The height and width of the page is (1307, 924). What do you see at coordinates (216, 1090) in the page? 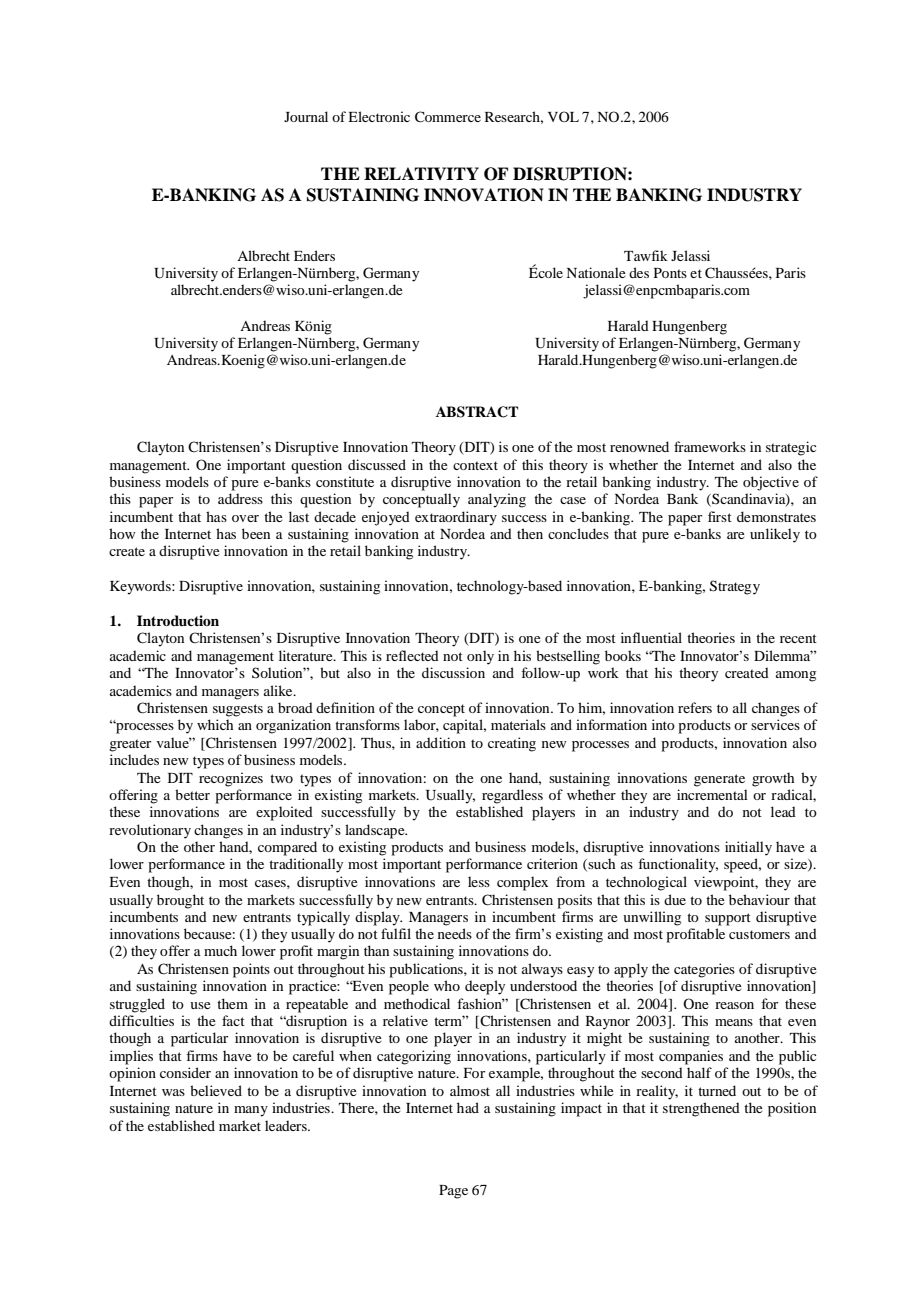
I see `believed` at bounding box center [216, 1090].
